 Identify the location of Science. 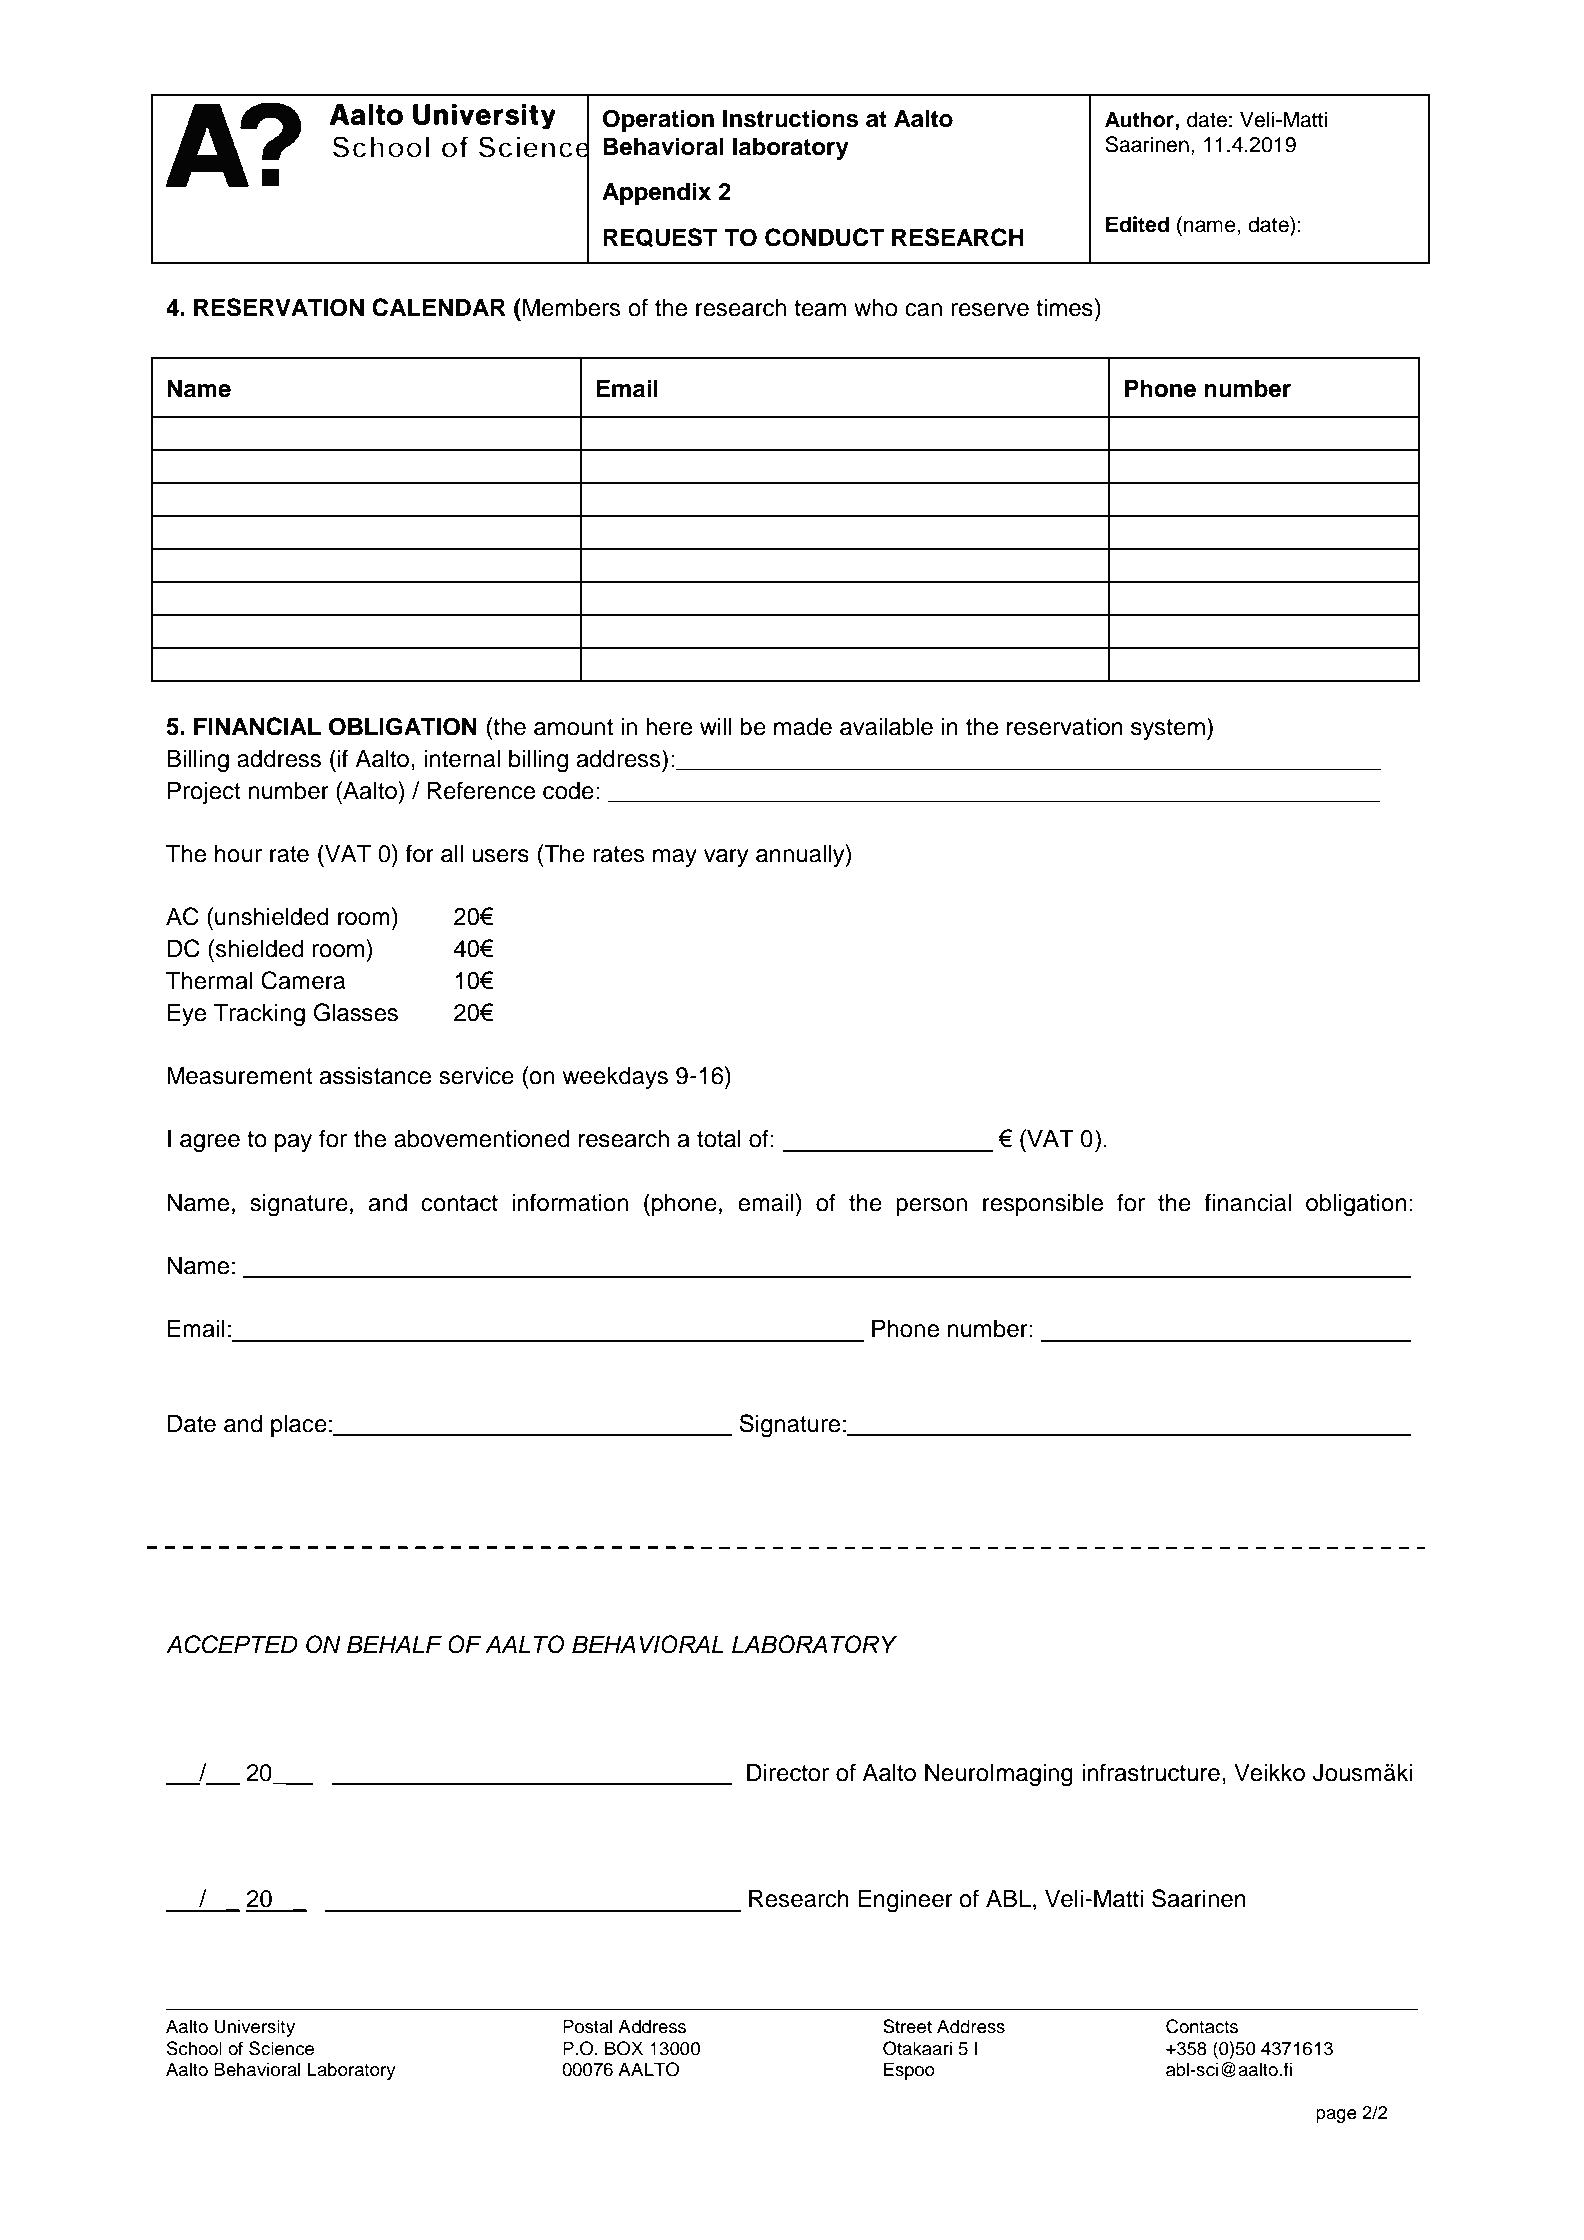
(281, 2048).
